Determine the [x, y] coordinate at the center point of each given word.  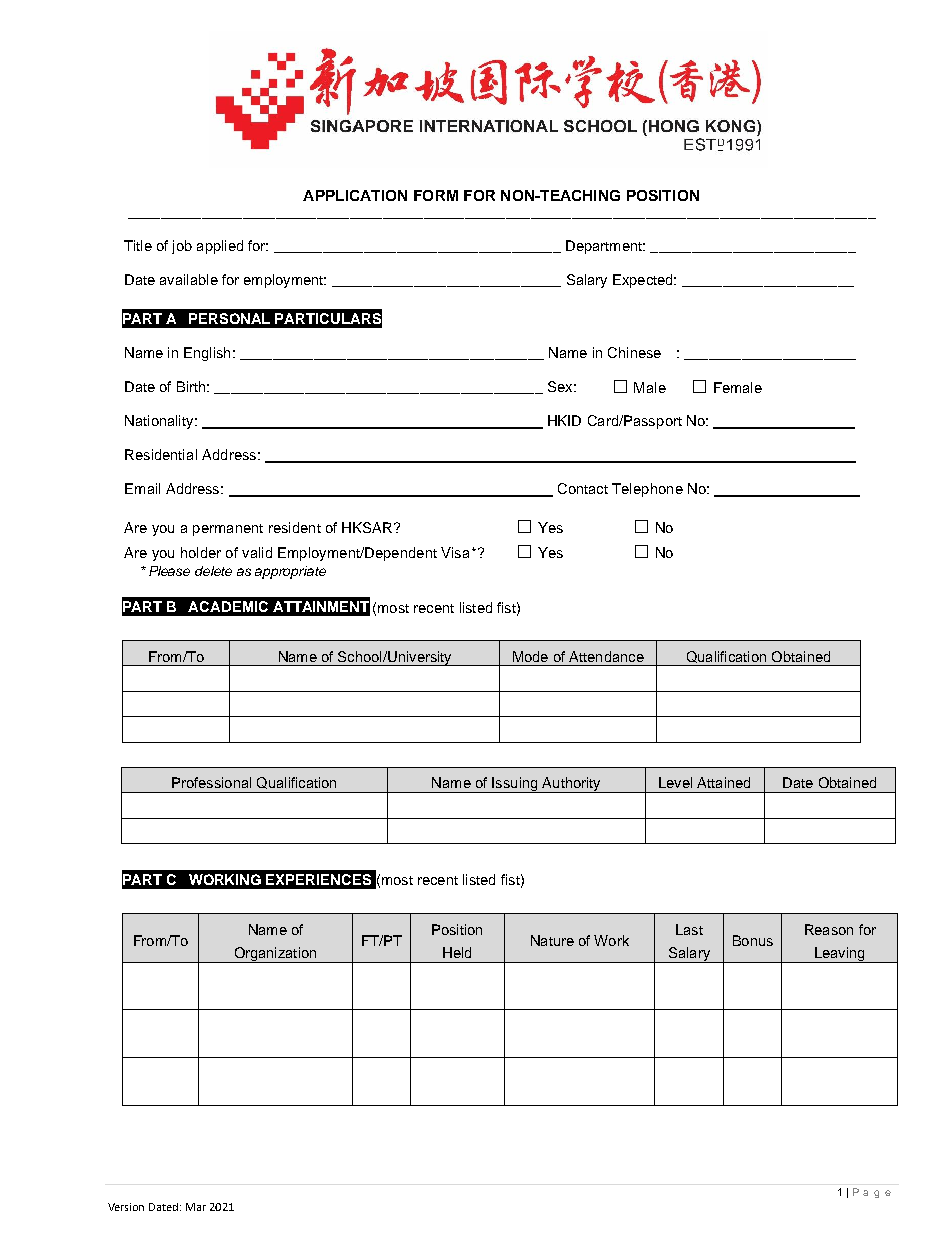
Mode [530, 656]
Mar [196, 1207]
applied [220, 247]
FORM [436, 195]
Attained [723, 782]
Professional [211, 782]
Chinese [634, 352]
